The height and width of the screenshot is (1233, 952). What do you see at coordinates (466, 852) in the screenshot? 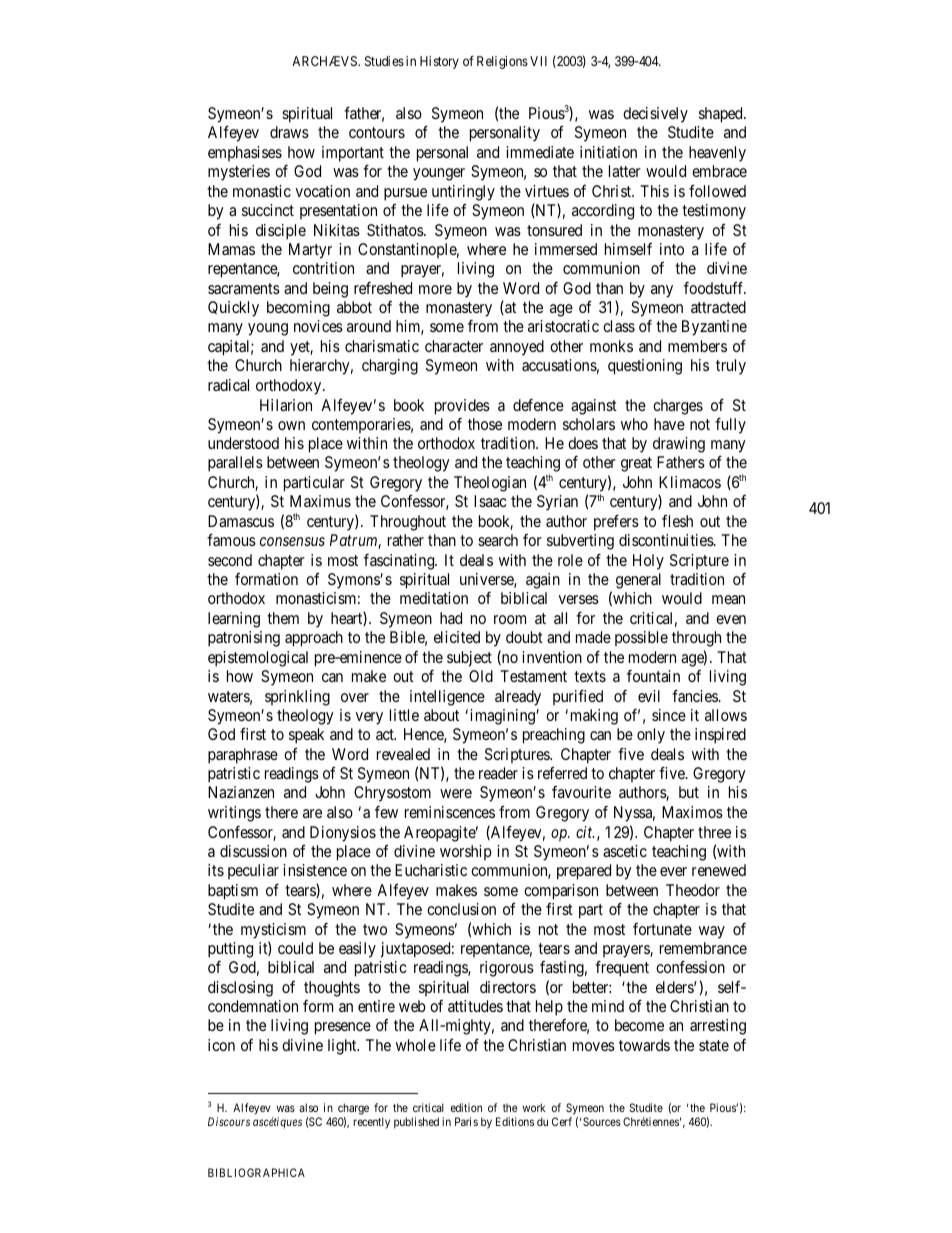
I see `worship` at bounding box center [466, 852].
